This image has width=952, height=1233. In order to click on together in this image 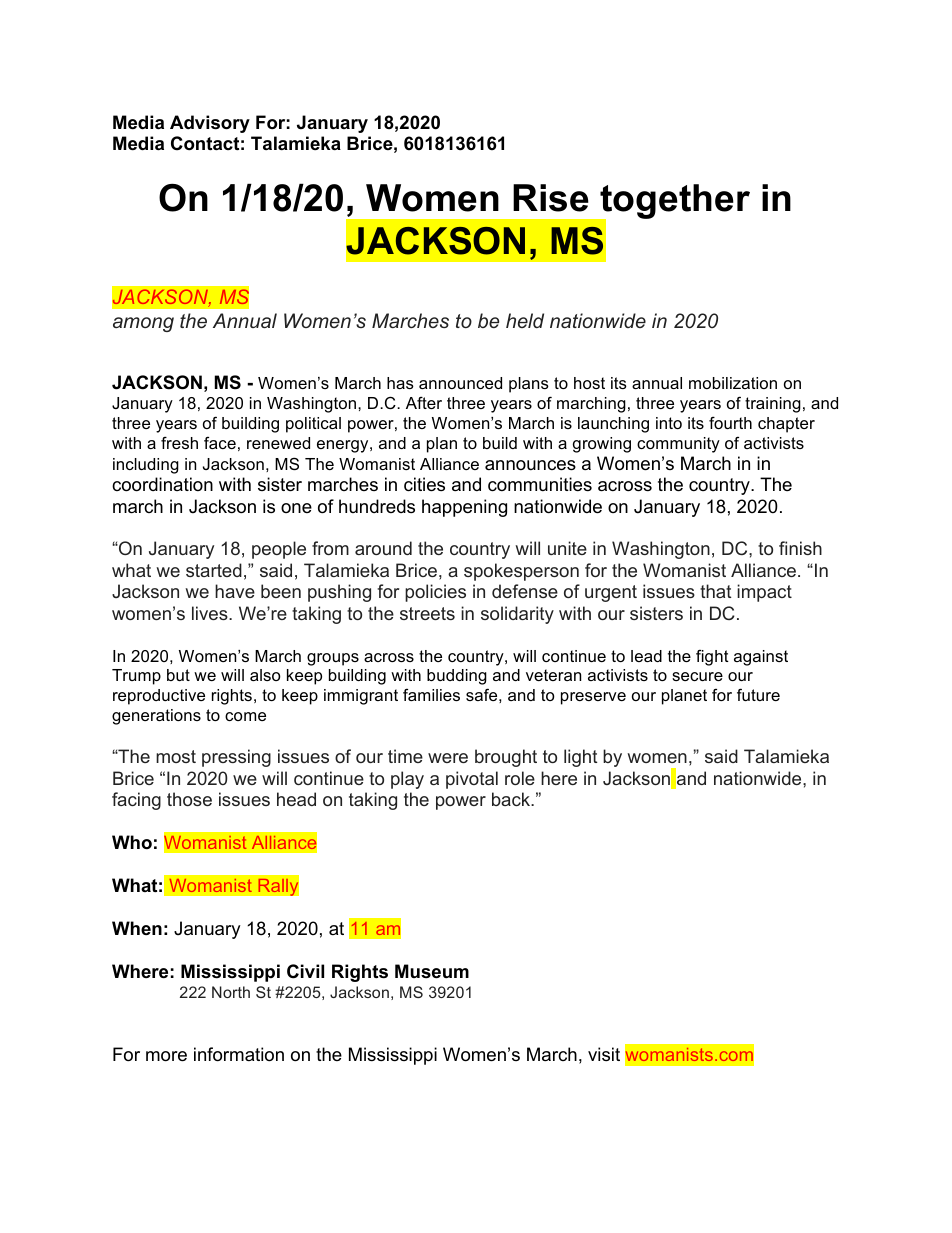, I will do `click(674, 202)`.
